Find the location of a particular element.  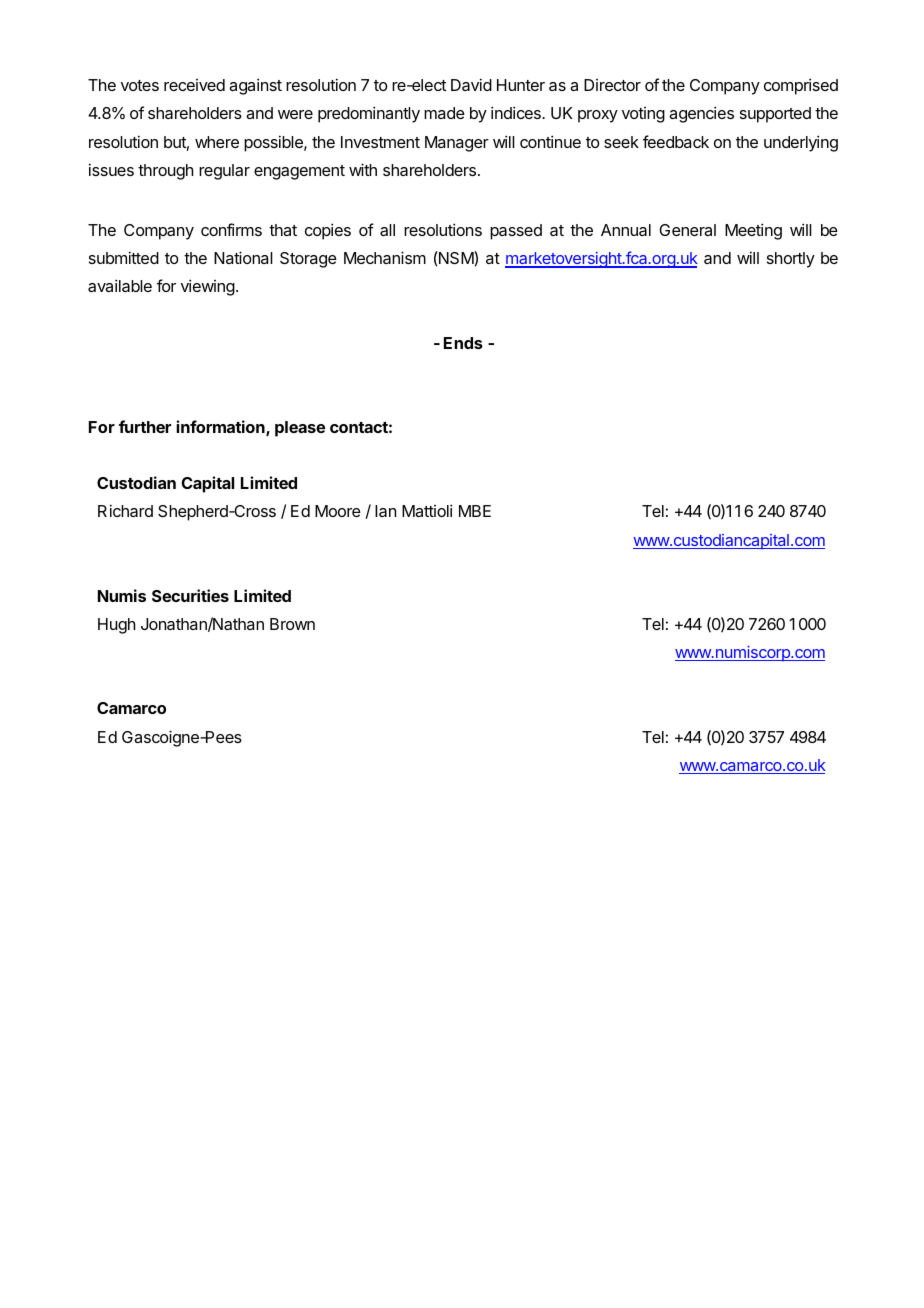

received is located at coordinates (194, 85).
